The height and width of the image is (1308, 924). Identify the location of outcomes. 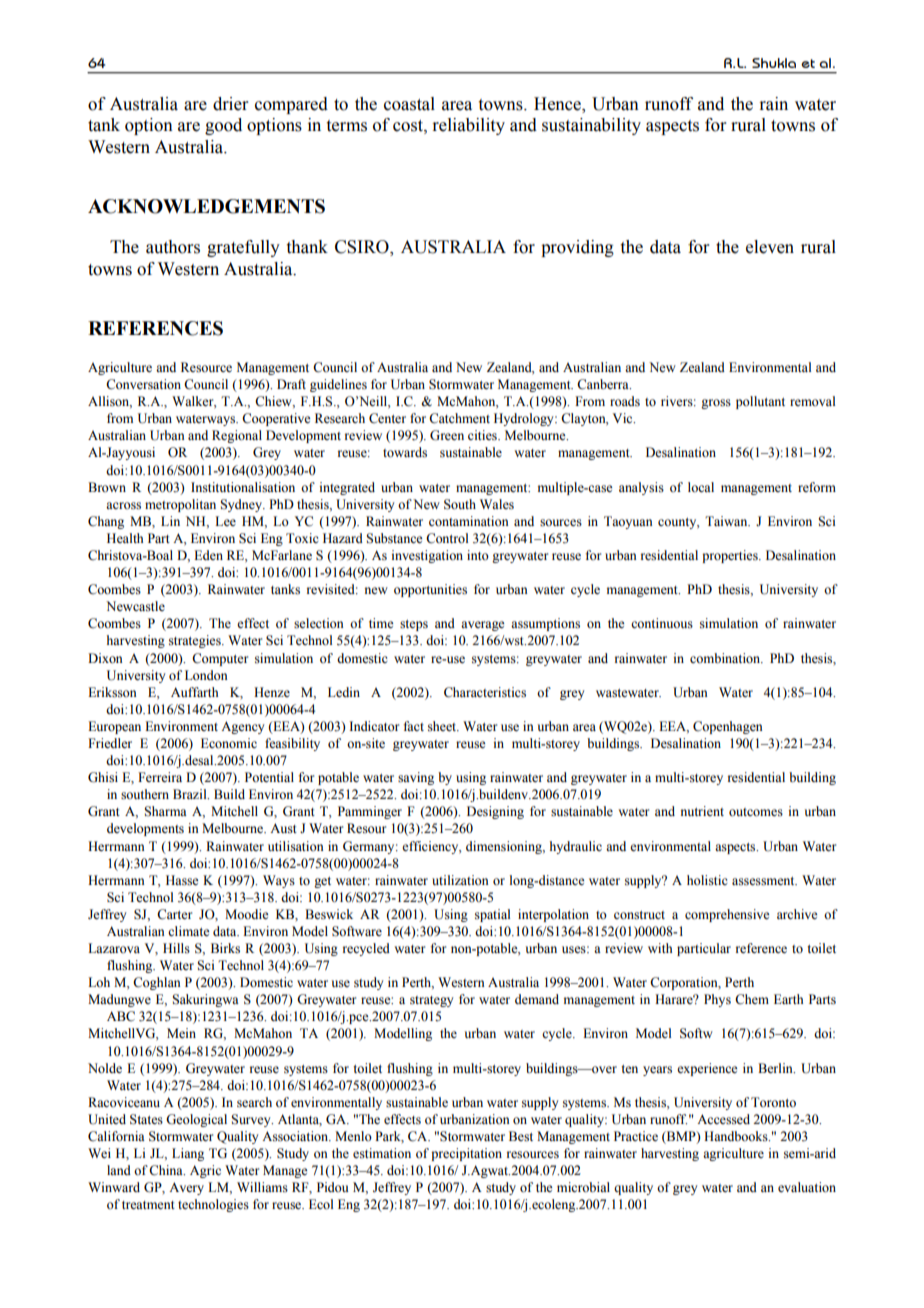
(756, 812).
